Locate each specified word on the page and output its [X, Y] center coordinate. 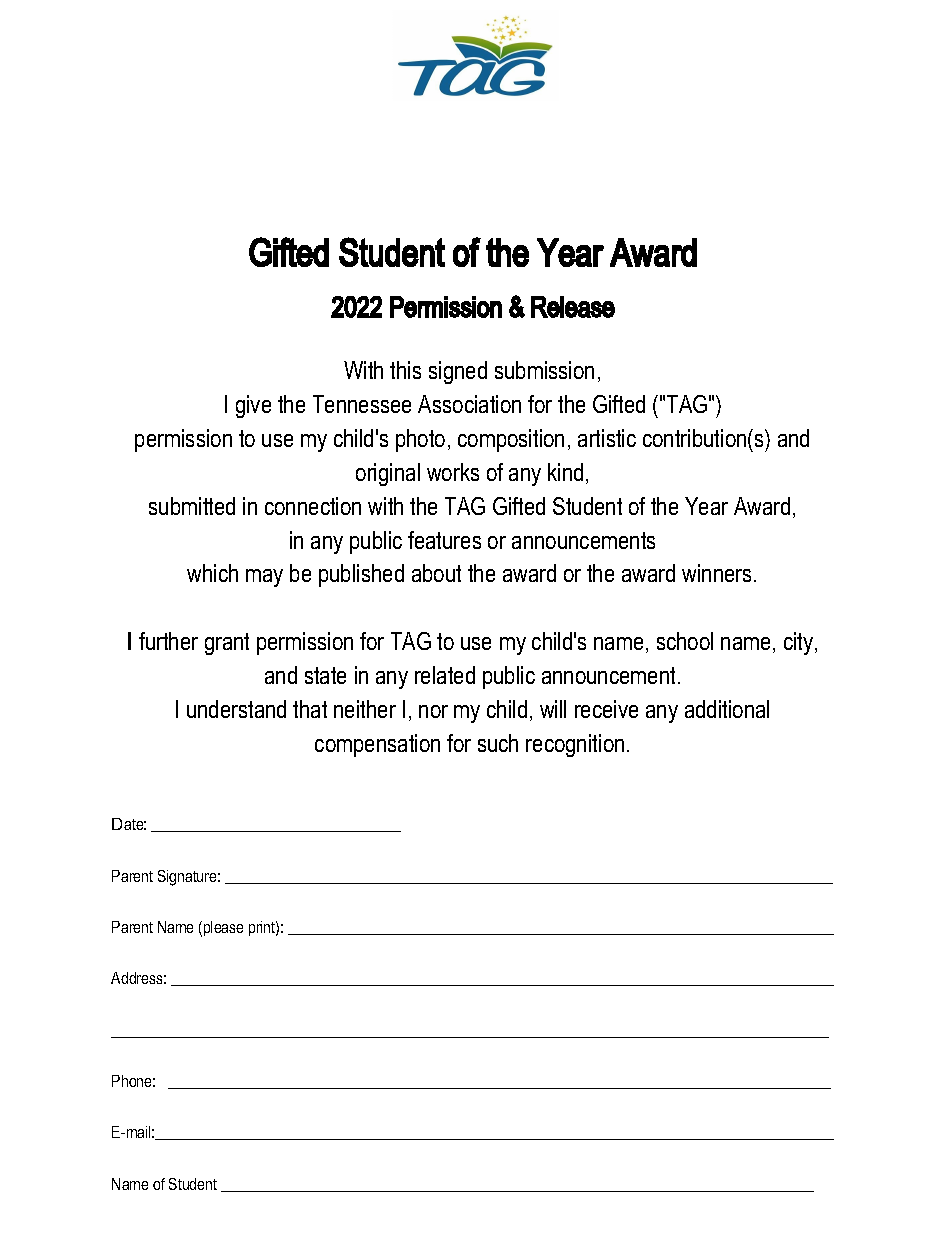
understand [236, 709]
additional [727, 709]
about [436, 573]
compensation [377, 745]
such [498, 743]
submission [544, 370]
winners [716, 573]
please [223, 928]
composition [511, 440]
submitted [192, 506]
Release [573, 307]
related [445, 675]
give [253, 406]
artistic [607, 438]
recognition [575, 745]
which [212, 573]
